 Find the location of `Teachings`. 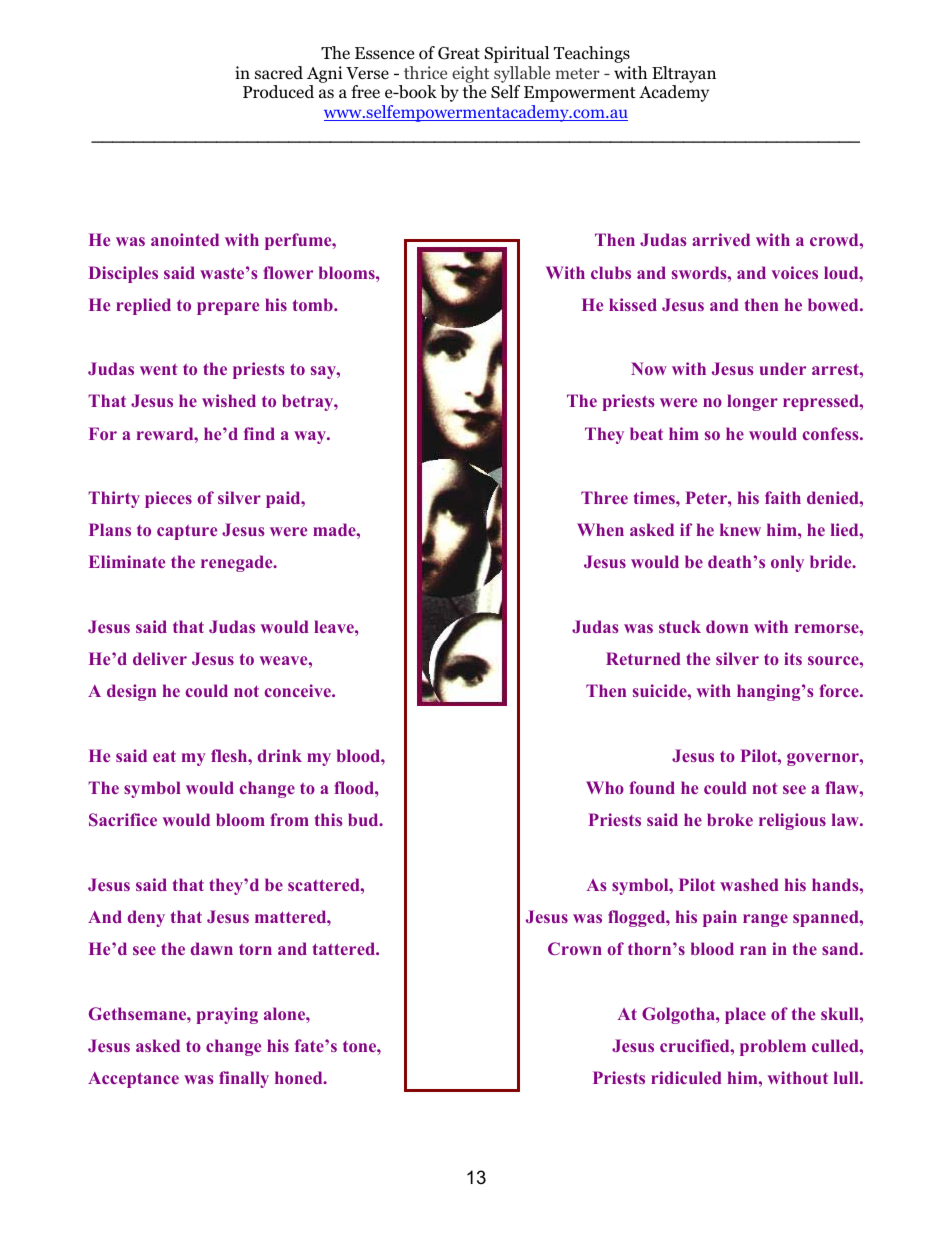

Teachings is located at coordinates (592, 54).
